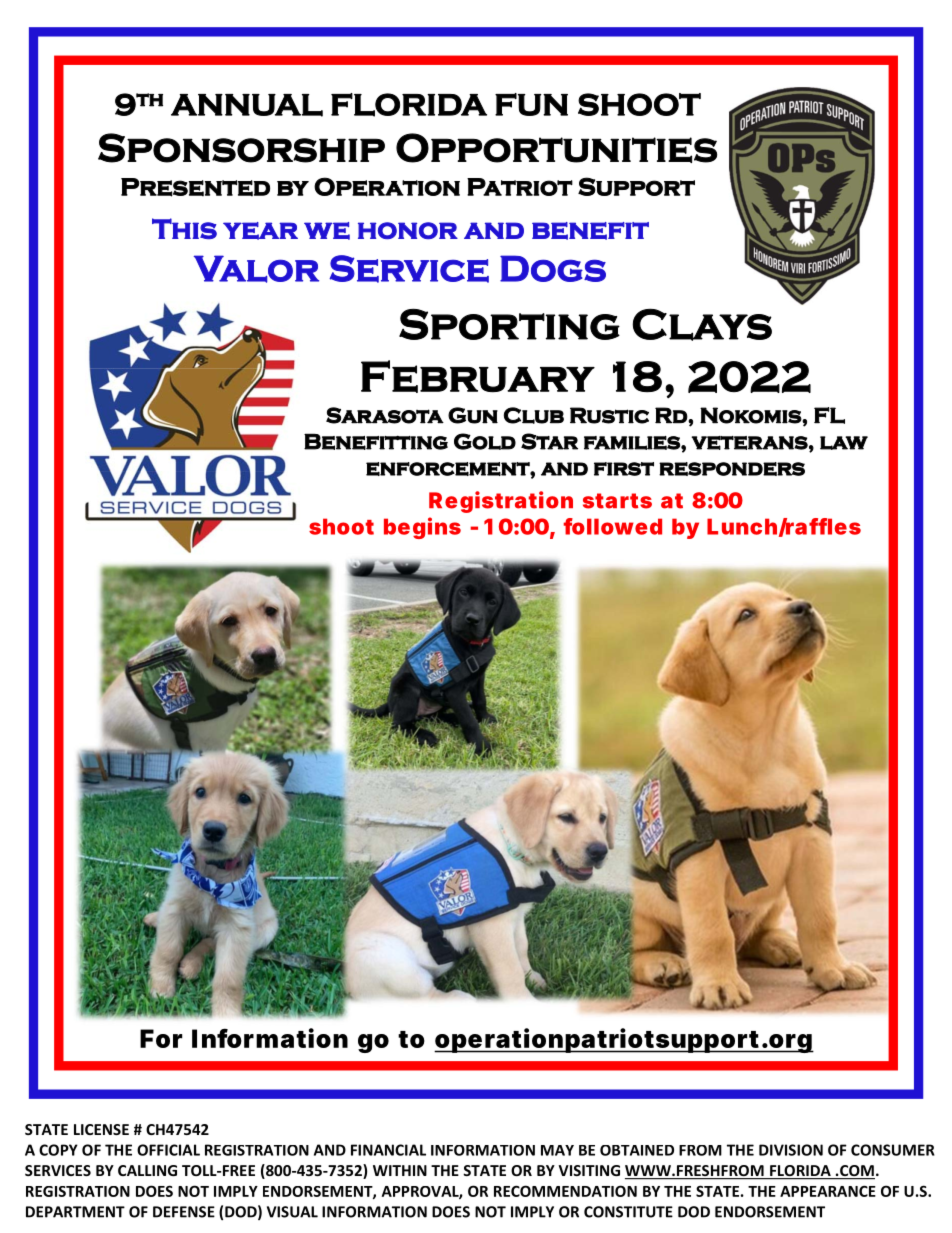 This screenshot has height=1233, width=952. What do you see at coordinates (556, 148) in the screenshot?
I see `Opportunities` at bounding box center [556, 148].
